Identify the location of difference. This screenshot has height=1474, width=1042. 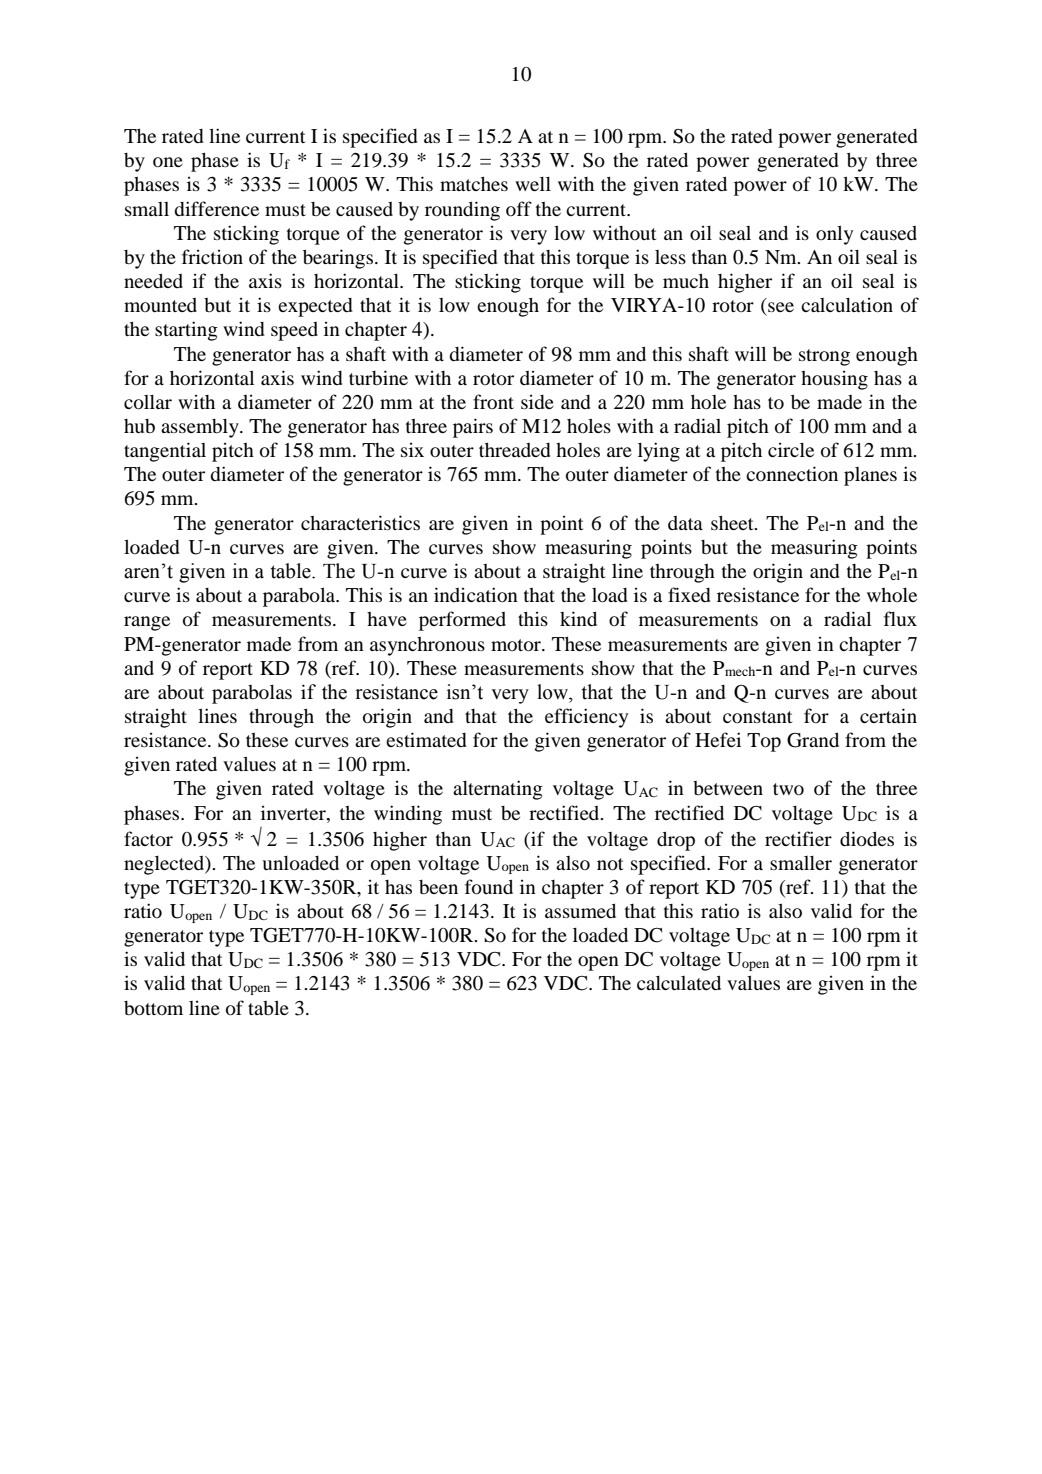
(216, 208).
